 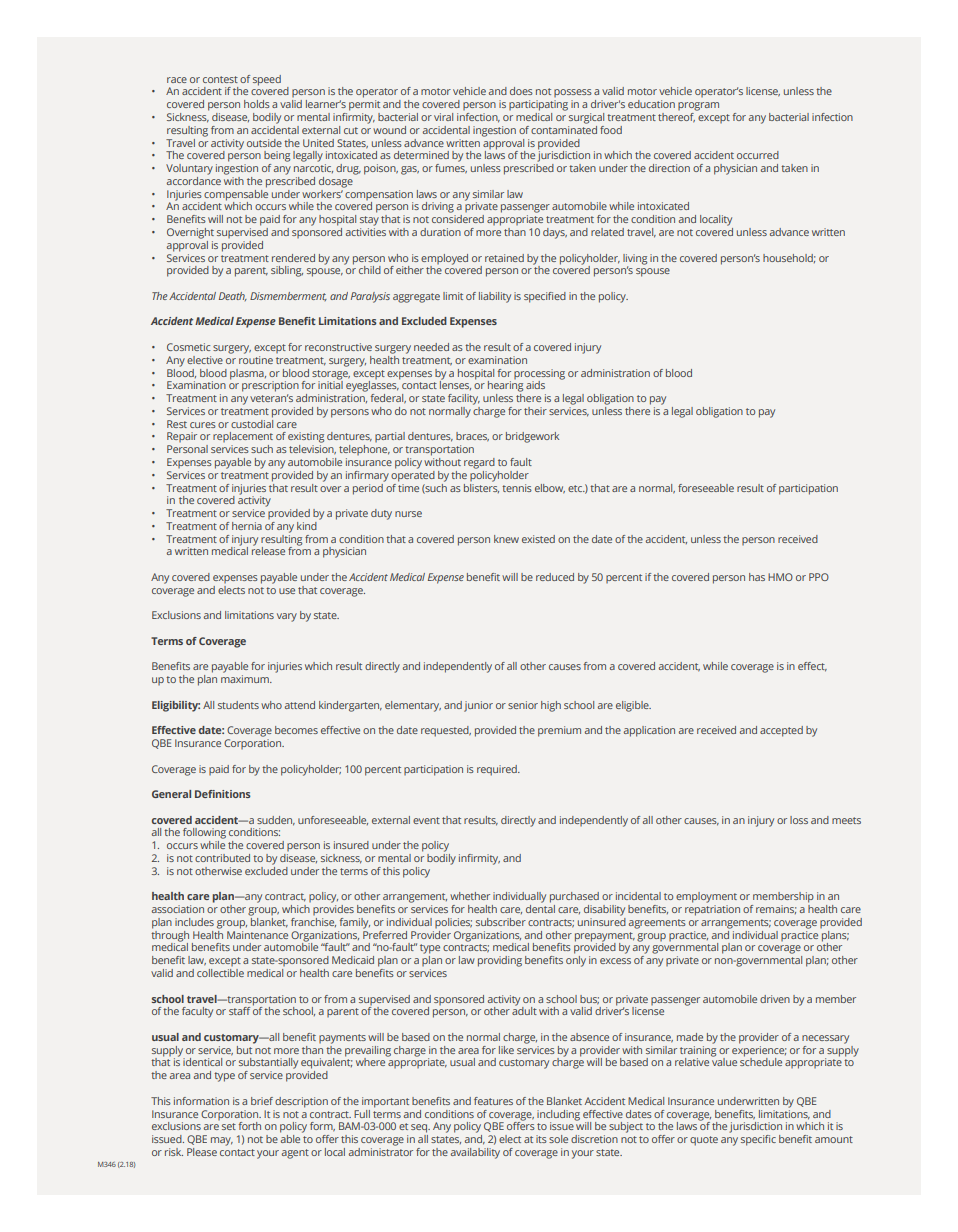 What do you see at coordinates (799, 820) in the document?
I see `loss` at bounding box center [799, 820].
